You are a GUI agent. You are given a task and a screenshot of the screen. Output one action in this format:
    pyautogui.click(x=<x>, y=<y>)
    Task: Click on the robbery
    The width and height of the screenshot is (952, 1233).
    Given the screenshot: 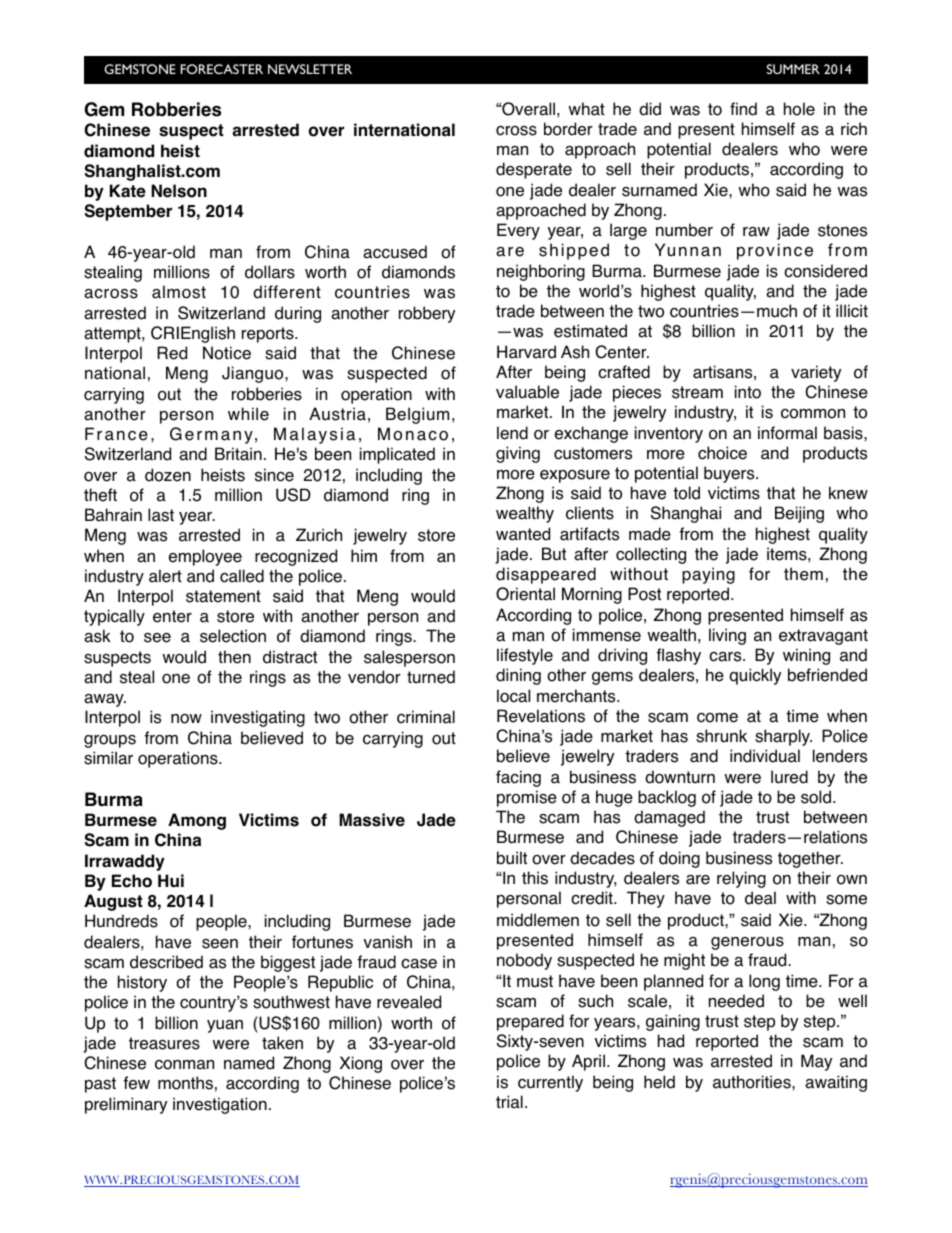 What is the action you would take?
    pyautogui.click(x=427, y=314)
